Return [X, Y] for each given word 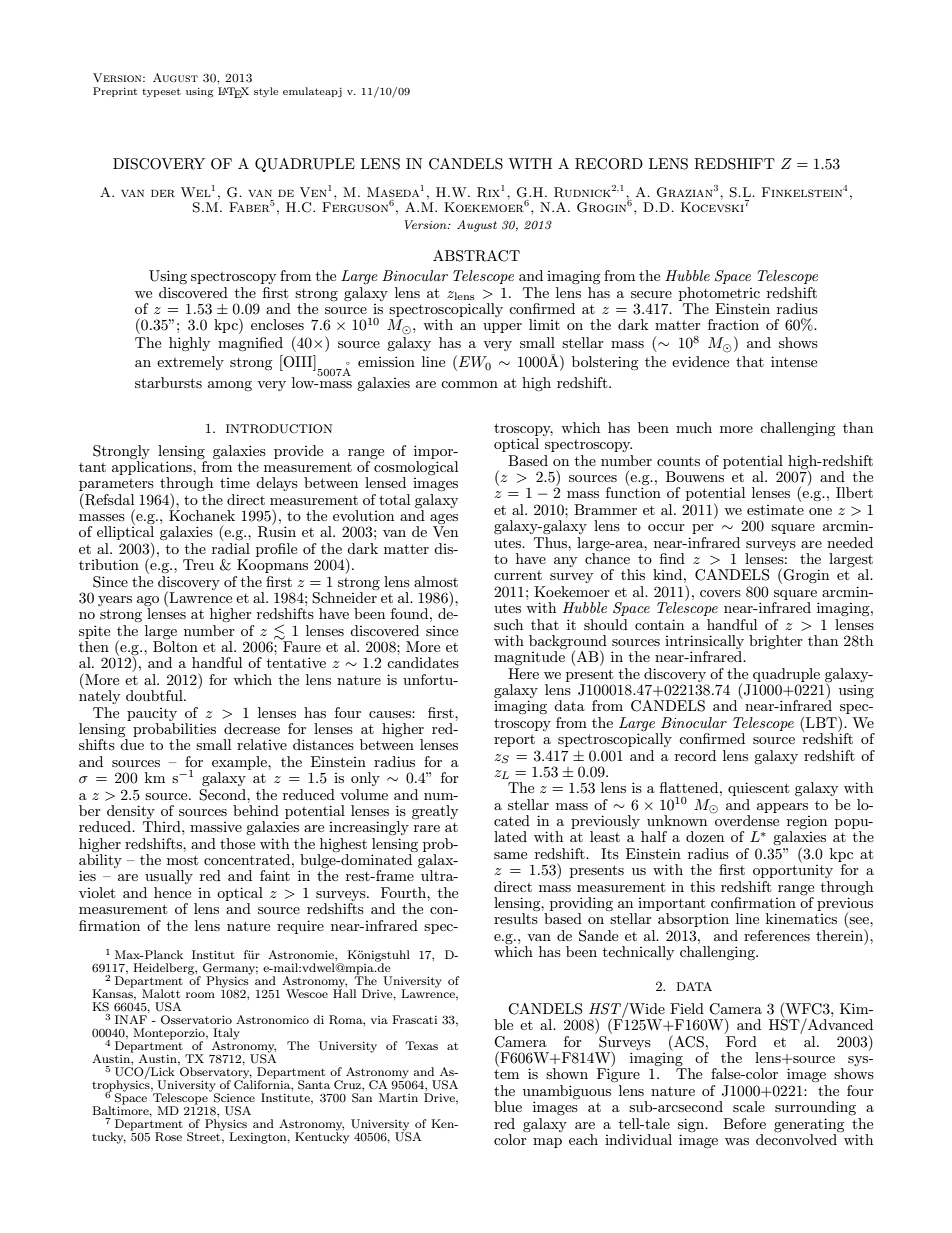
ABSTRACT [476, 256]
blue [508, 1106]
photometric [719, 294]
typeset [161, 92]
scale [749, 1106]
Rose [168, 1137]
